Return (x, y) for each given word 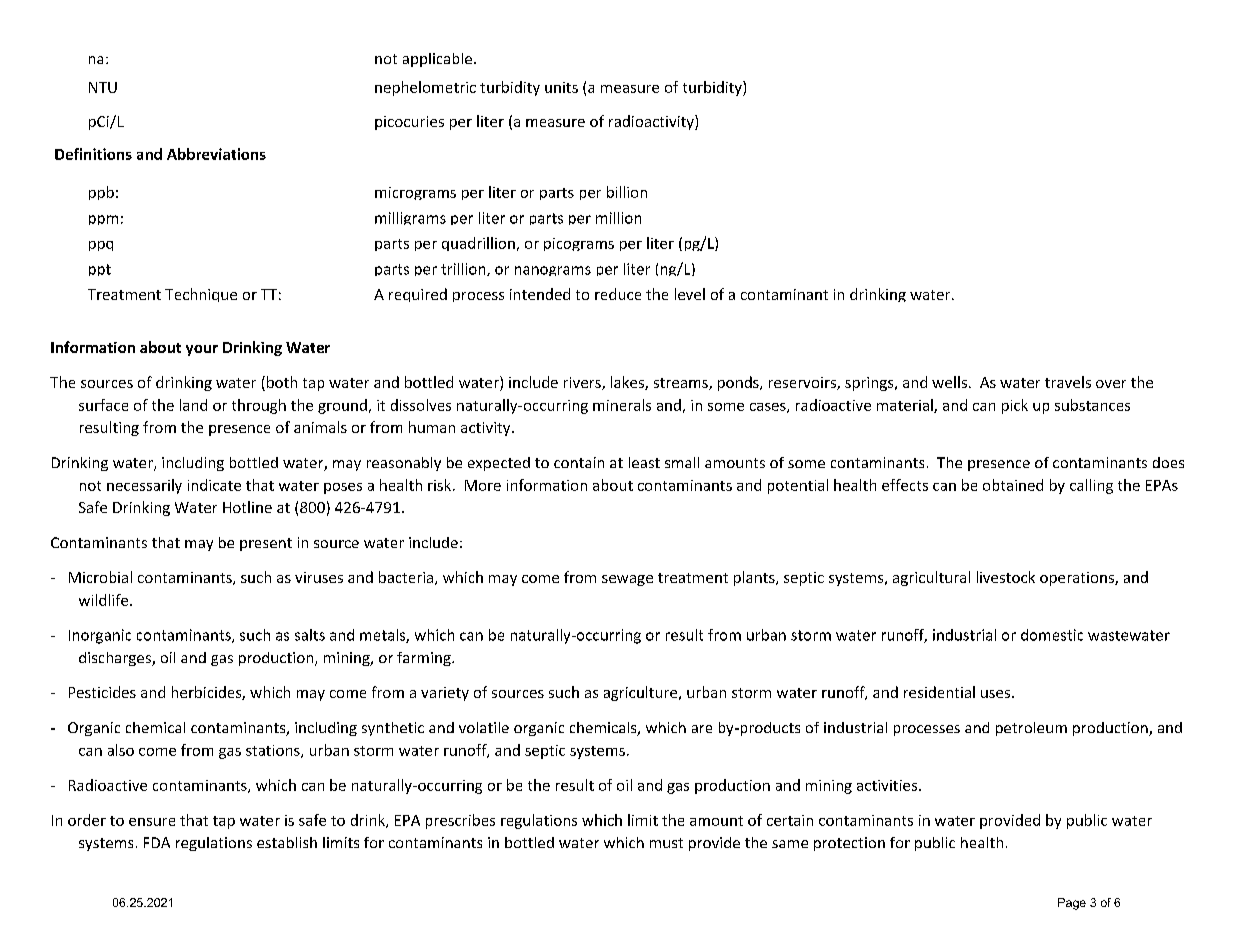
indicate (214, 485)
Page (1072, 904)
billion (627, 192)
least (644, 462)
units (561, 87)
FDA (157, 842)
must (666, 843)
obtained (1013, 485)
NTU (103, 87)
